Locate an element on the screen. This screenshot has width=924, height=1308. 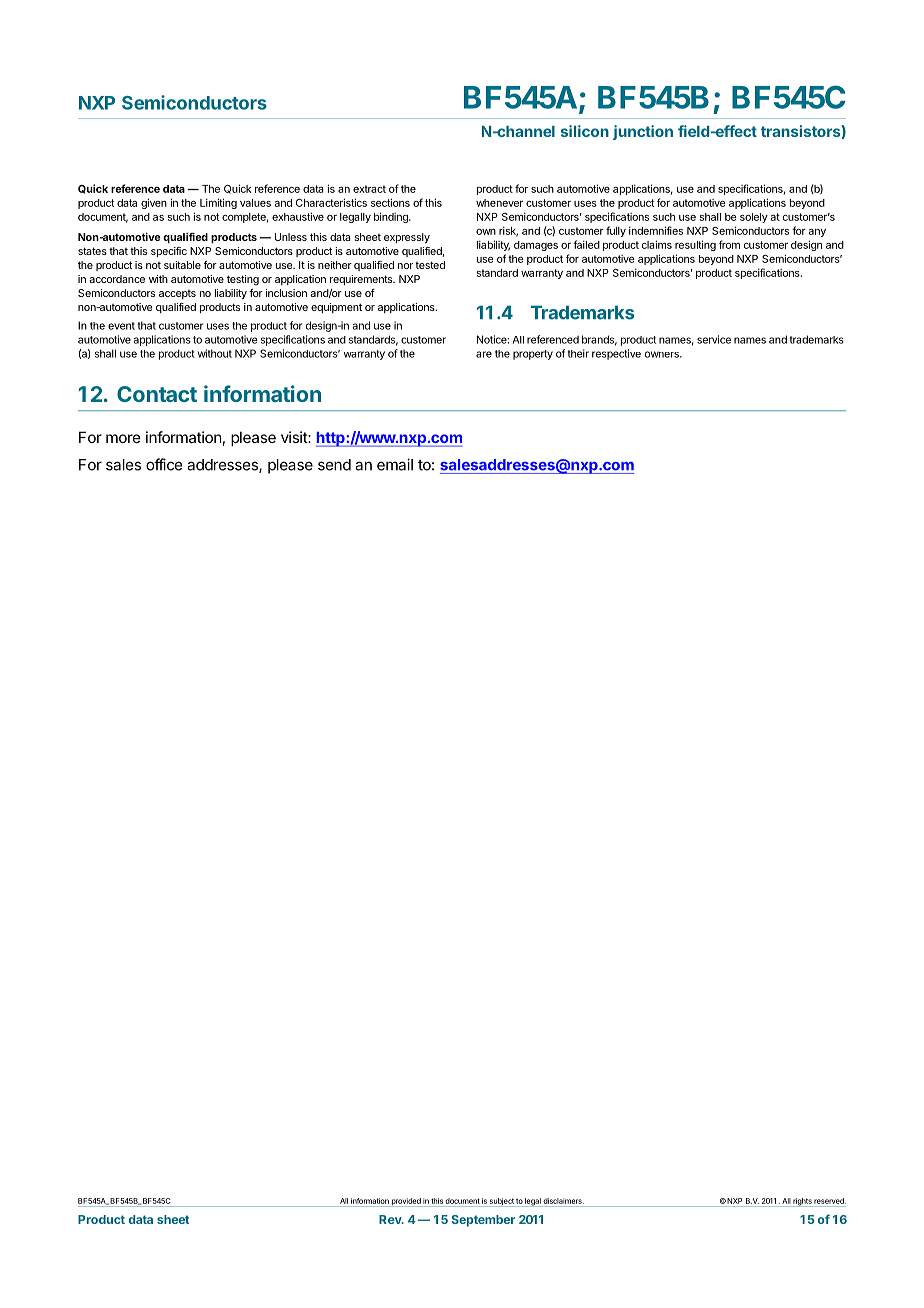
Contact is located at coordinates (157, 394).
